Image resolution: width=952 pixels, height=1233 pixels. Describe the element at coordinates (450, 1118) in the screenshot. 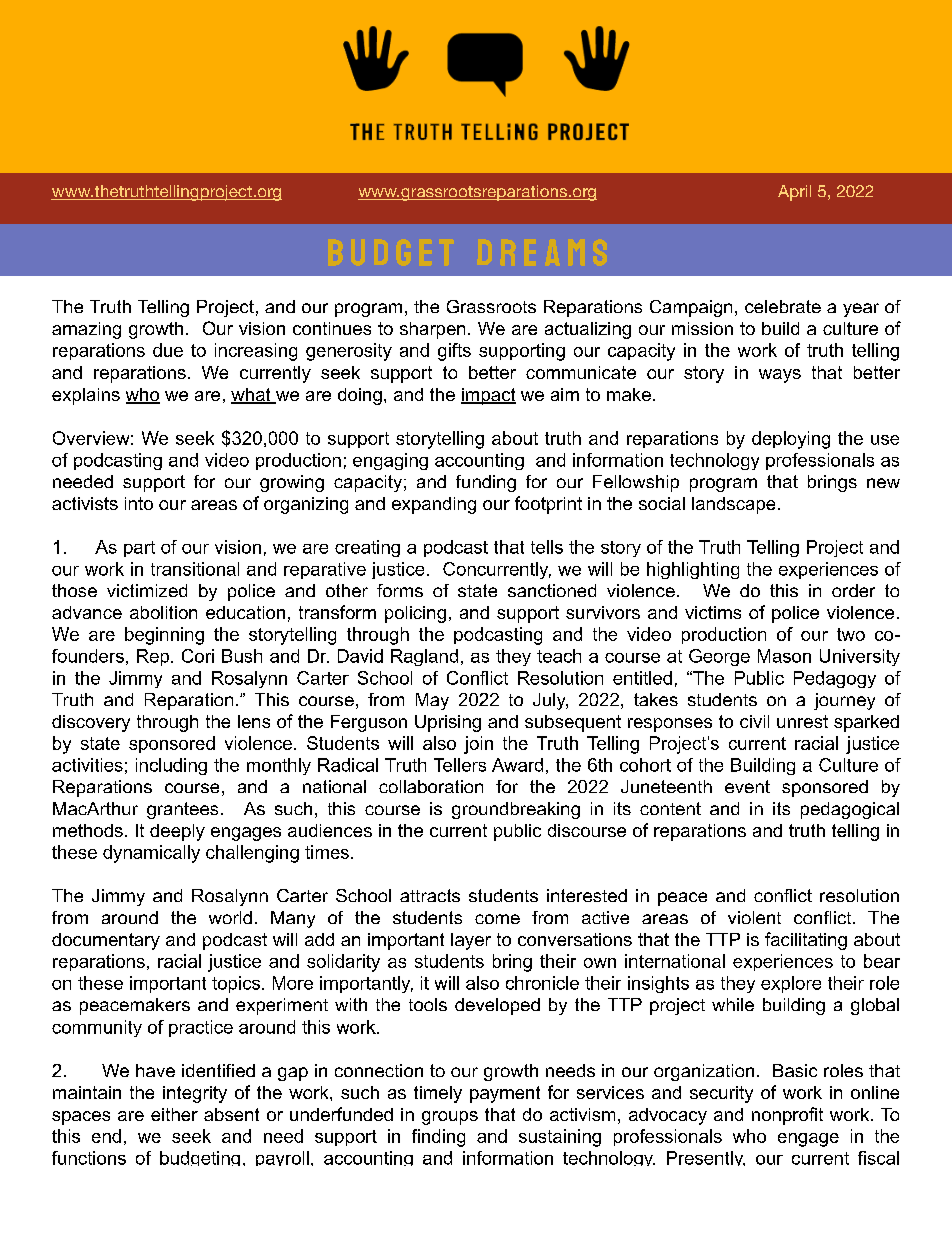

I see `groups` at that location.
